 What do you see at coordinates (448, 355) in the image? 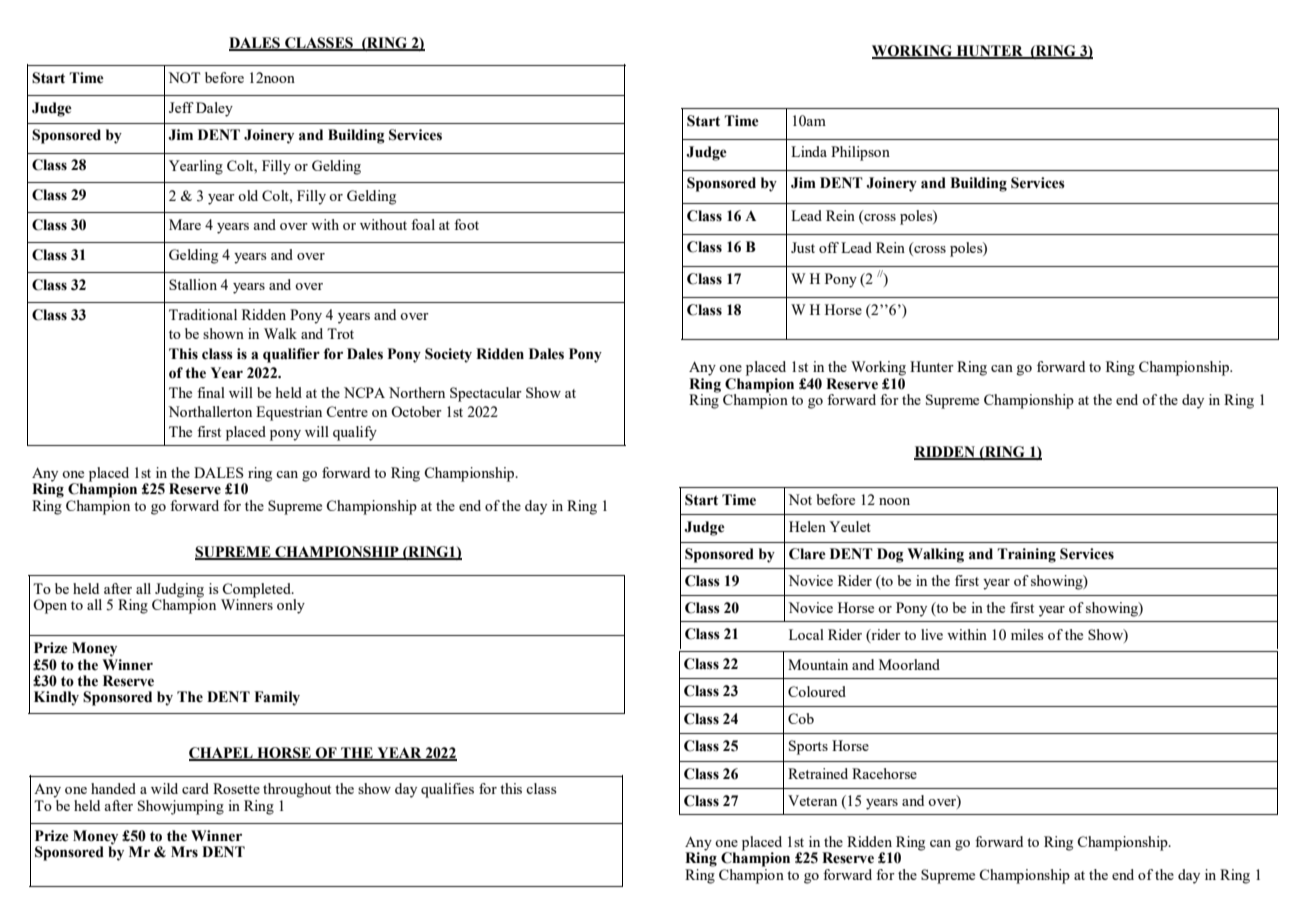
I see `Society` at bounding box center [448, 355].
